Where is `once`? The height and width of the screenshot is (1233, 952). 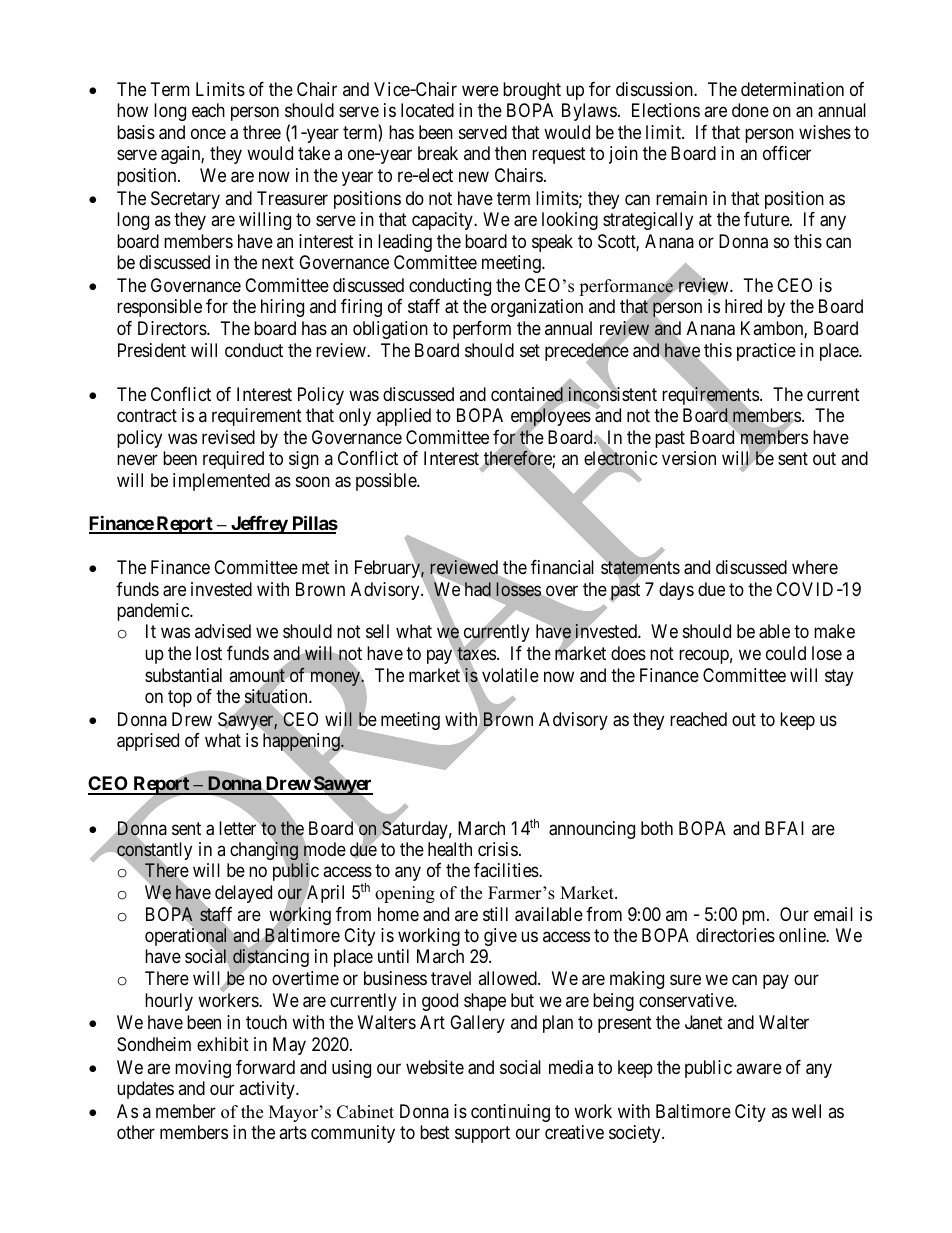
once is located at coordinates (208, 133).
